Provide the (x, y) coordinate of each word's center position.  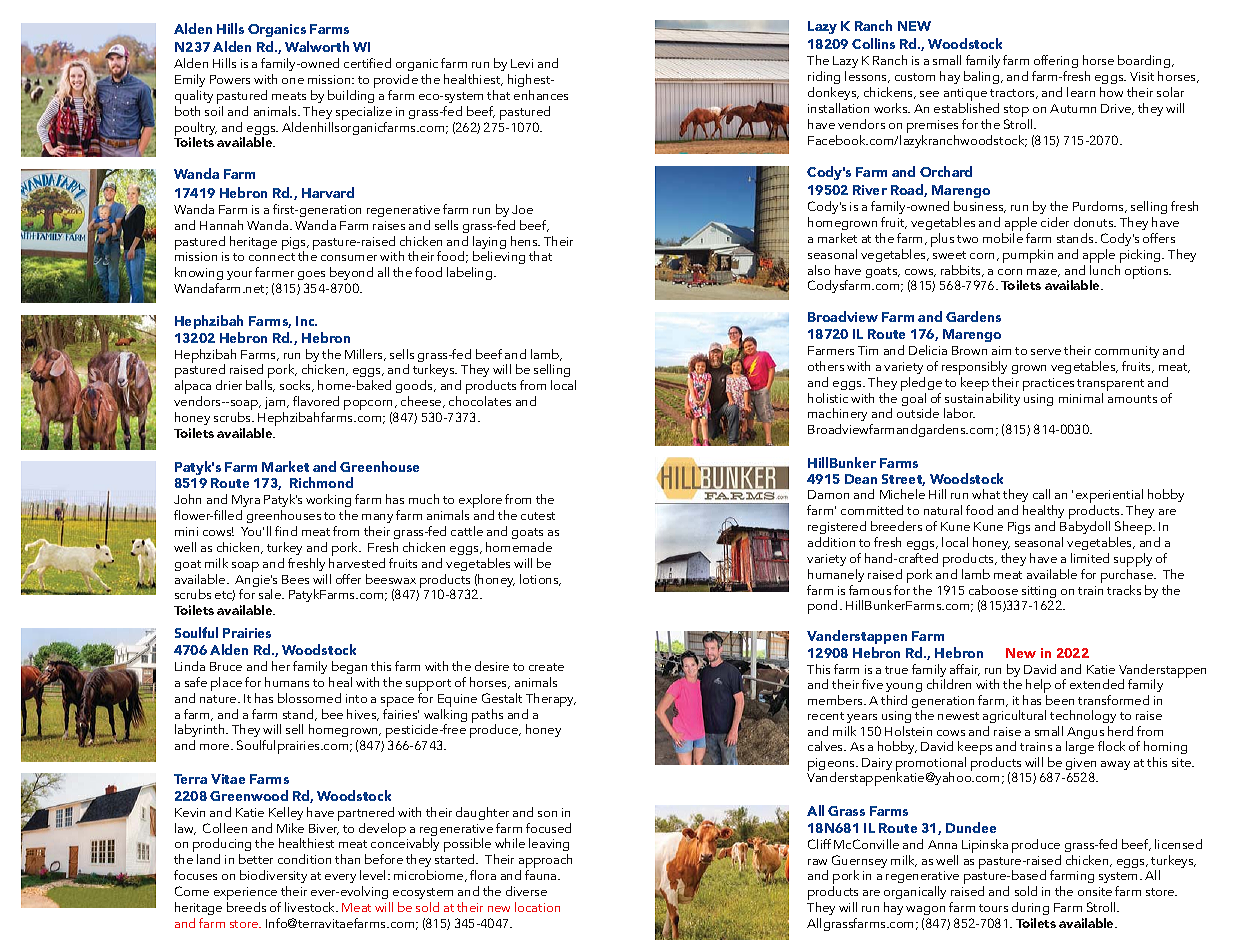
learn (1081, 92)
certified (367, 63)
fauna (542, 875)
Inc (306, 321)
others (826, 366)
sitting (1040, 593)
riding (824, 77)
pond (824, 607)
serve (1046, 352)
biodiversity (273, 876)
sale (271, 594)
